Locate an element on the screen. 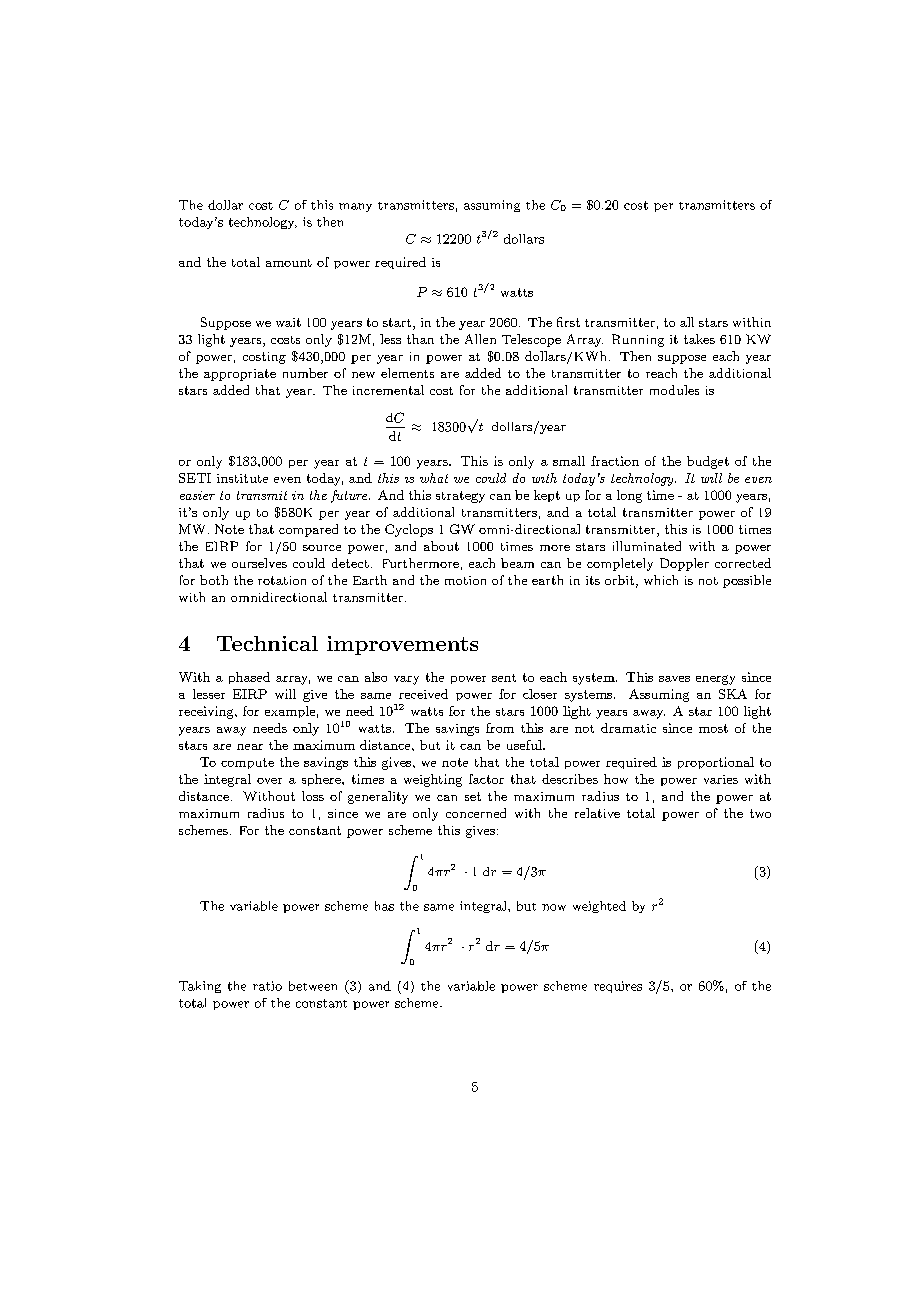  many is located at coordinates (355, 207).
